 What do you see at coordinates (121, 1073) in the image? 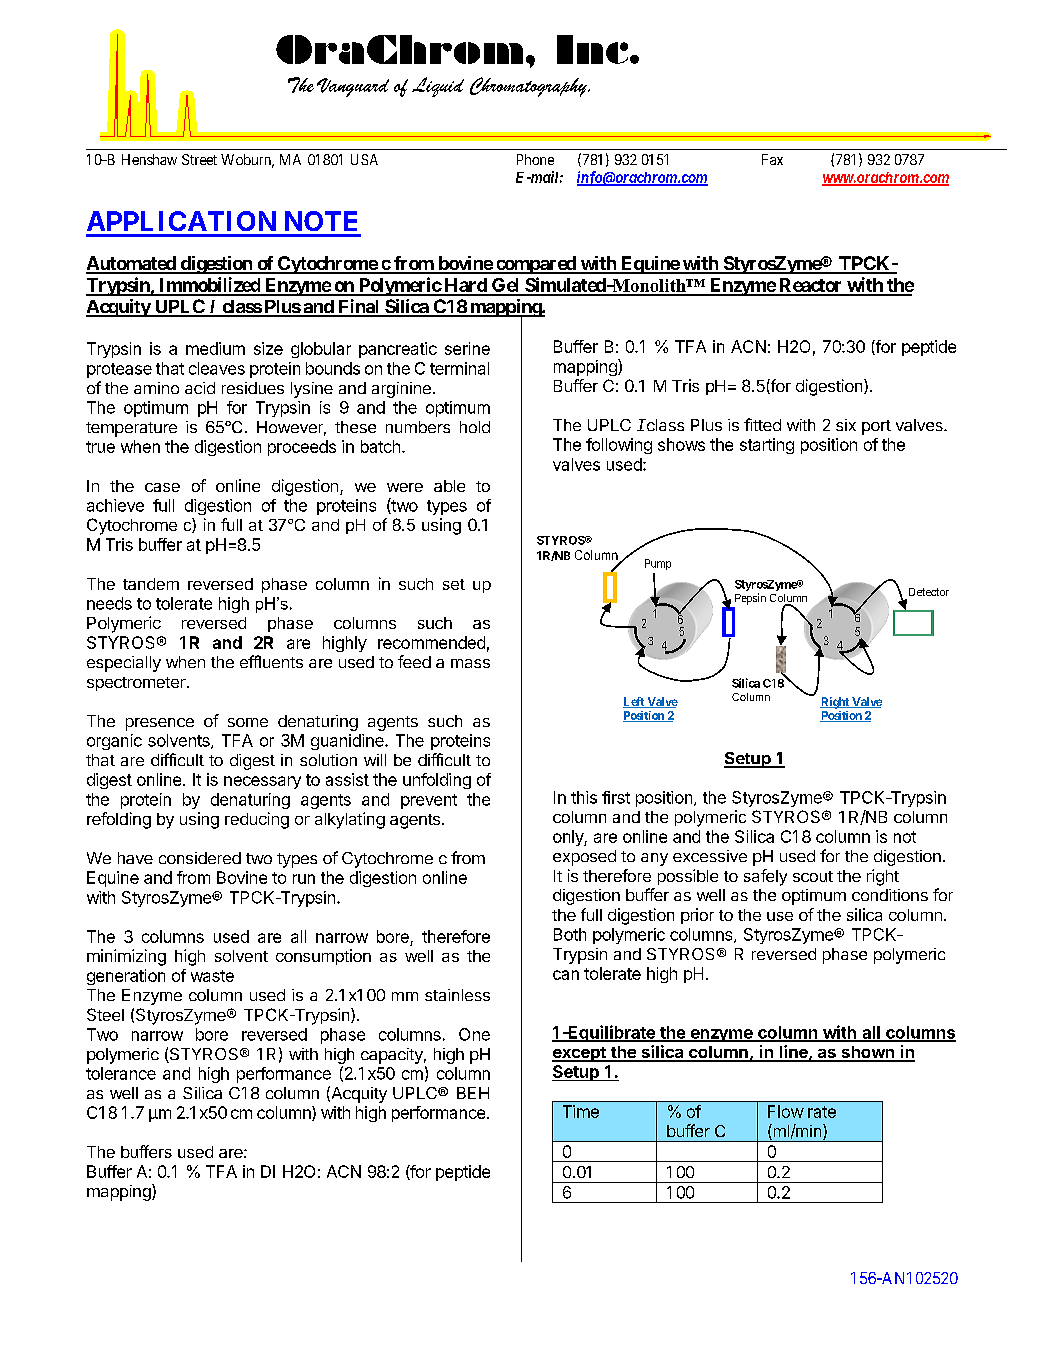
I see `tolerance` at bounding box center [121, 1073].
